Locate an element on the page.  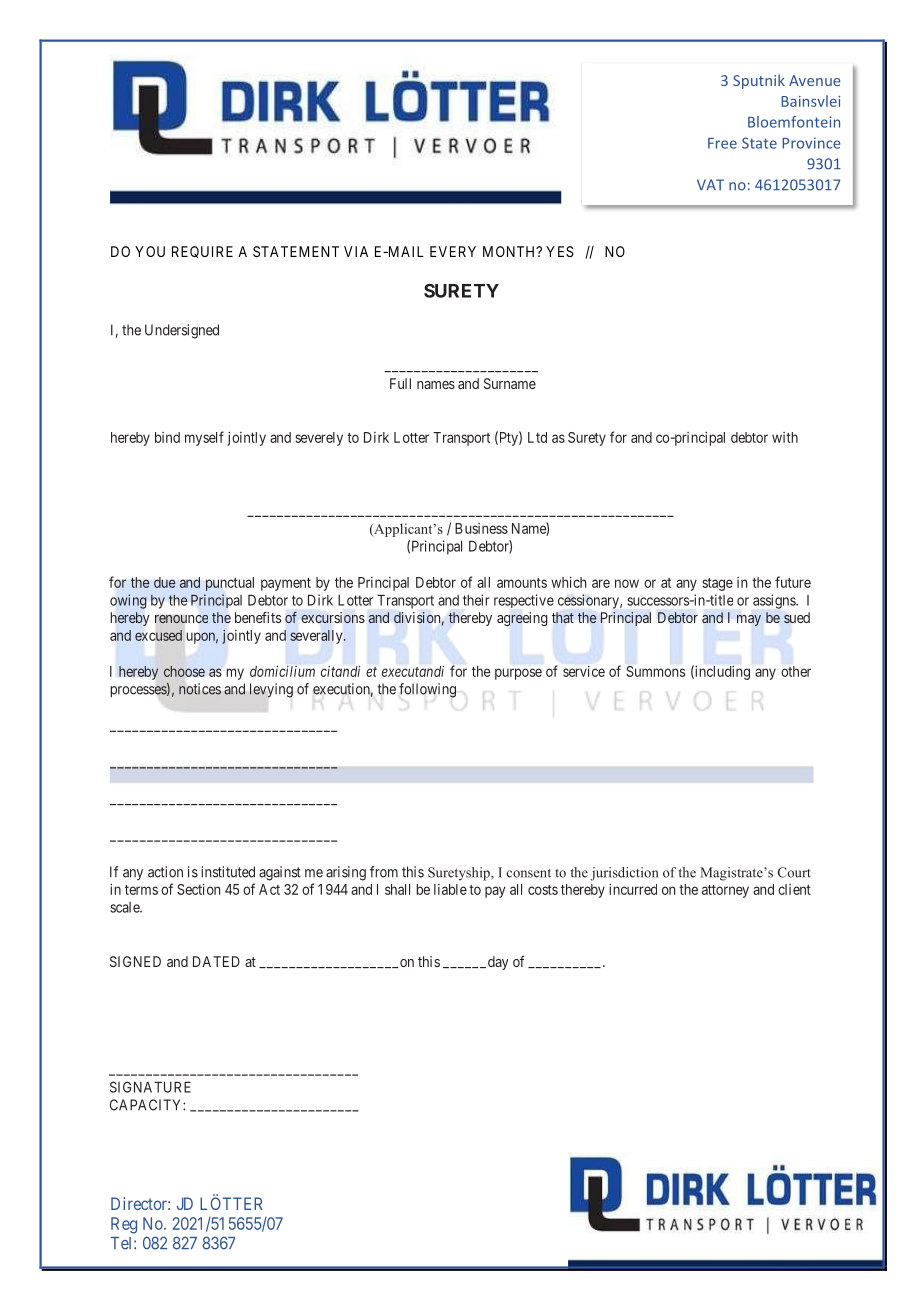
Free is located at coordinates (722, 143).
